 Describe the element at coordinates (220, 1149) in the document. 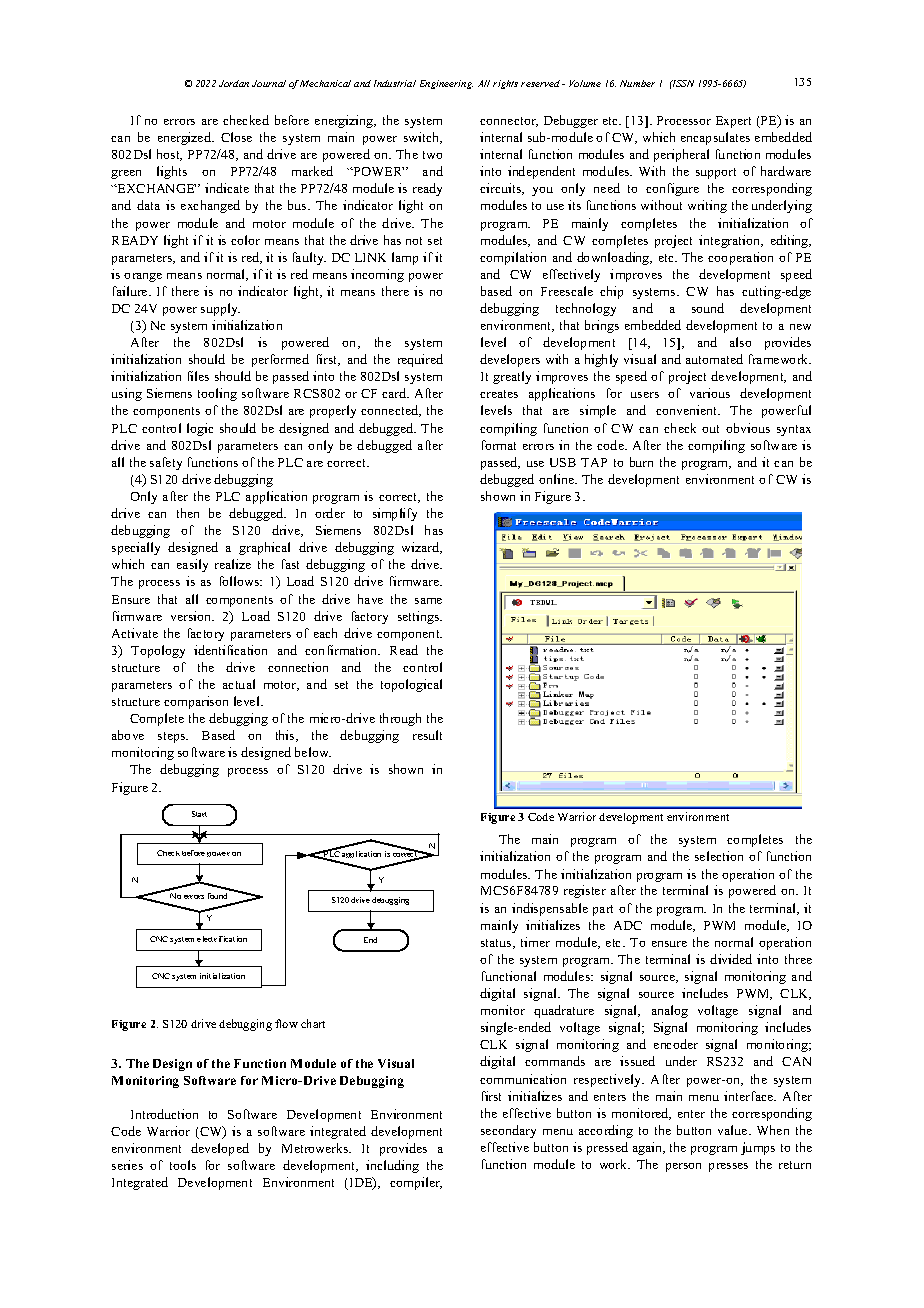

I see `developed` at that location.
